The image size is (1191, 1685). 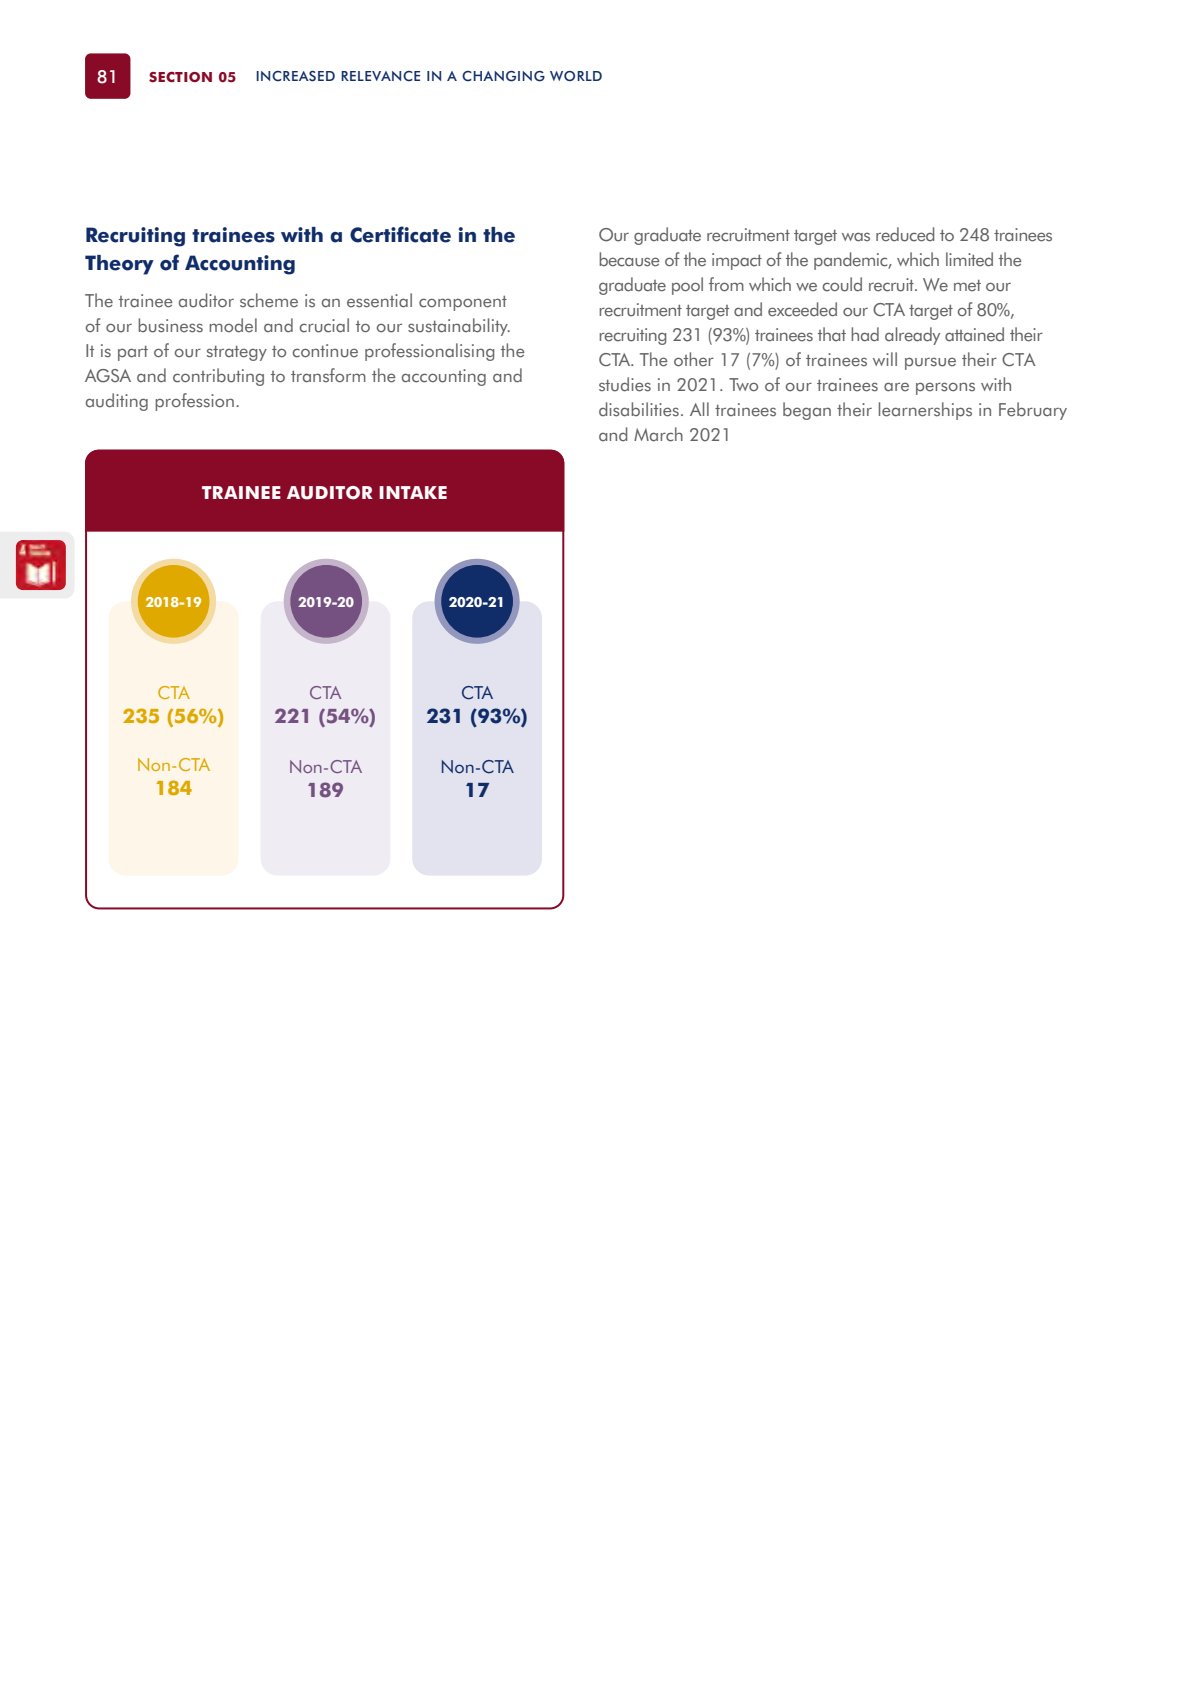 I want to click on INTAKE, so click(x=413, y=492).
